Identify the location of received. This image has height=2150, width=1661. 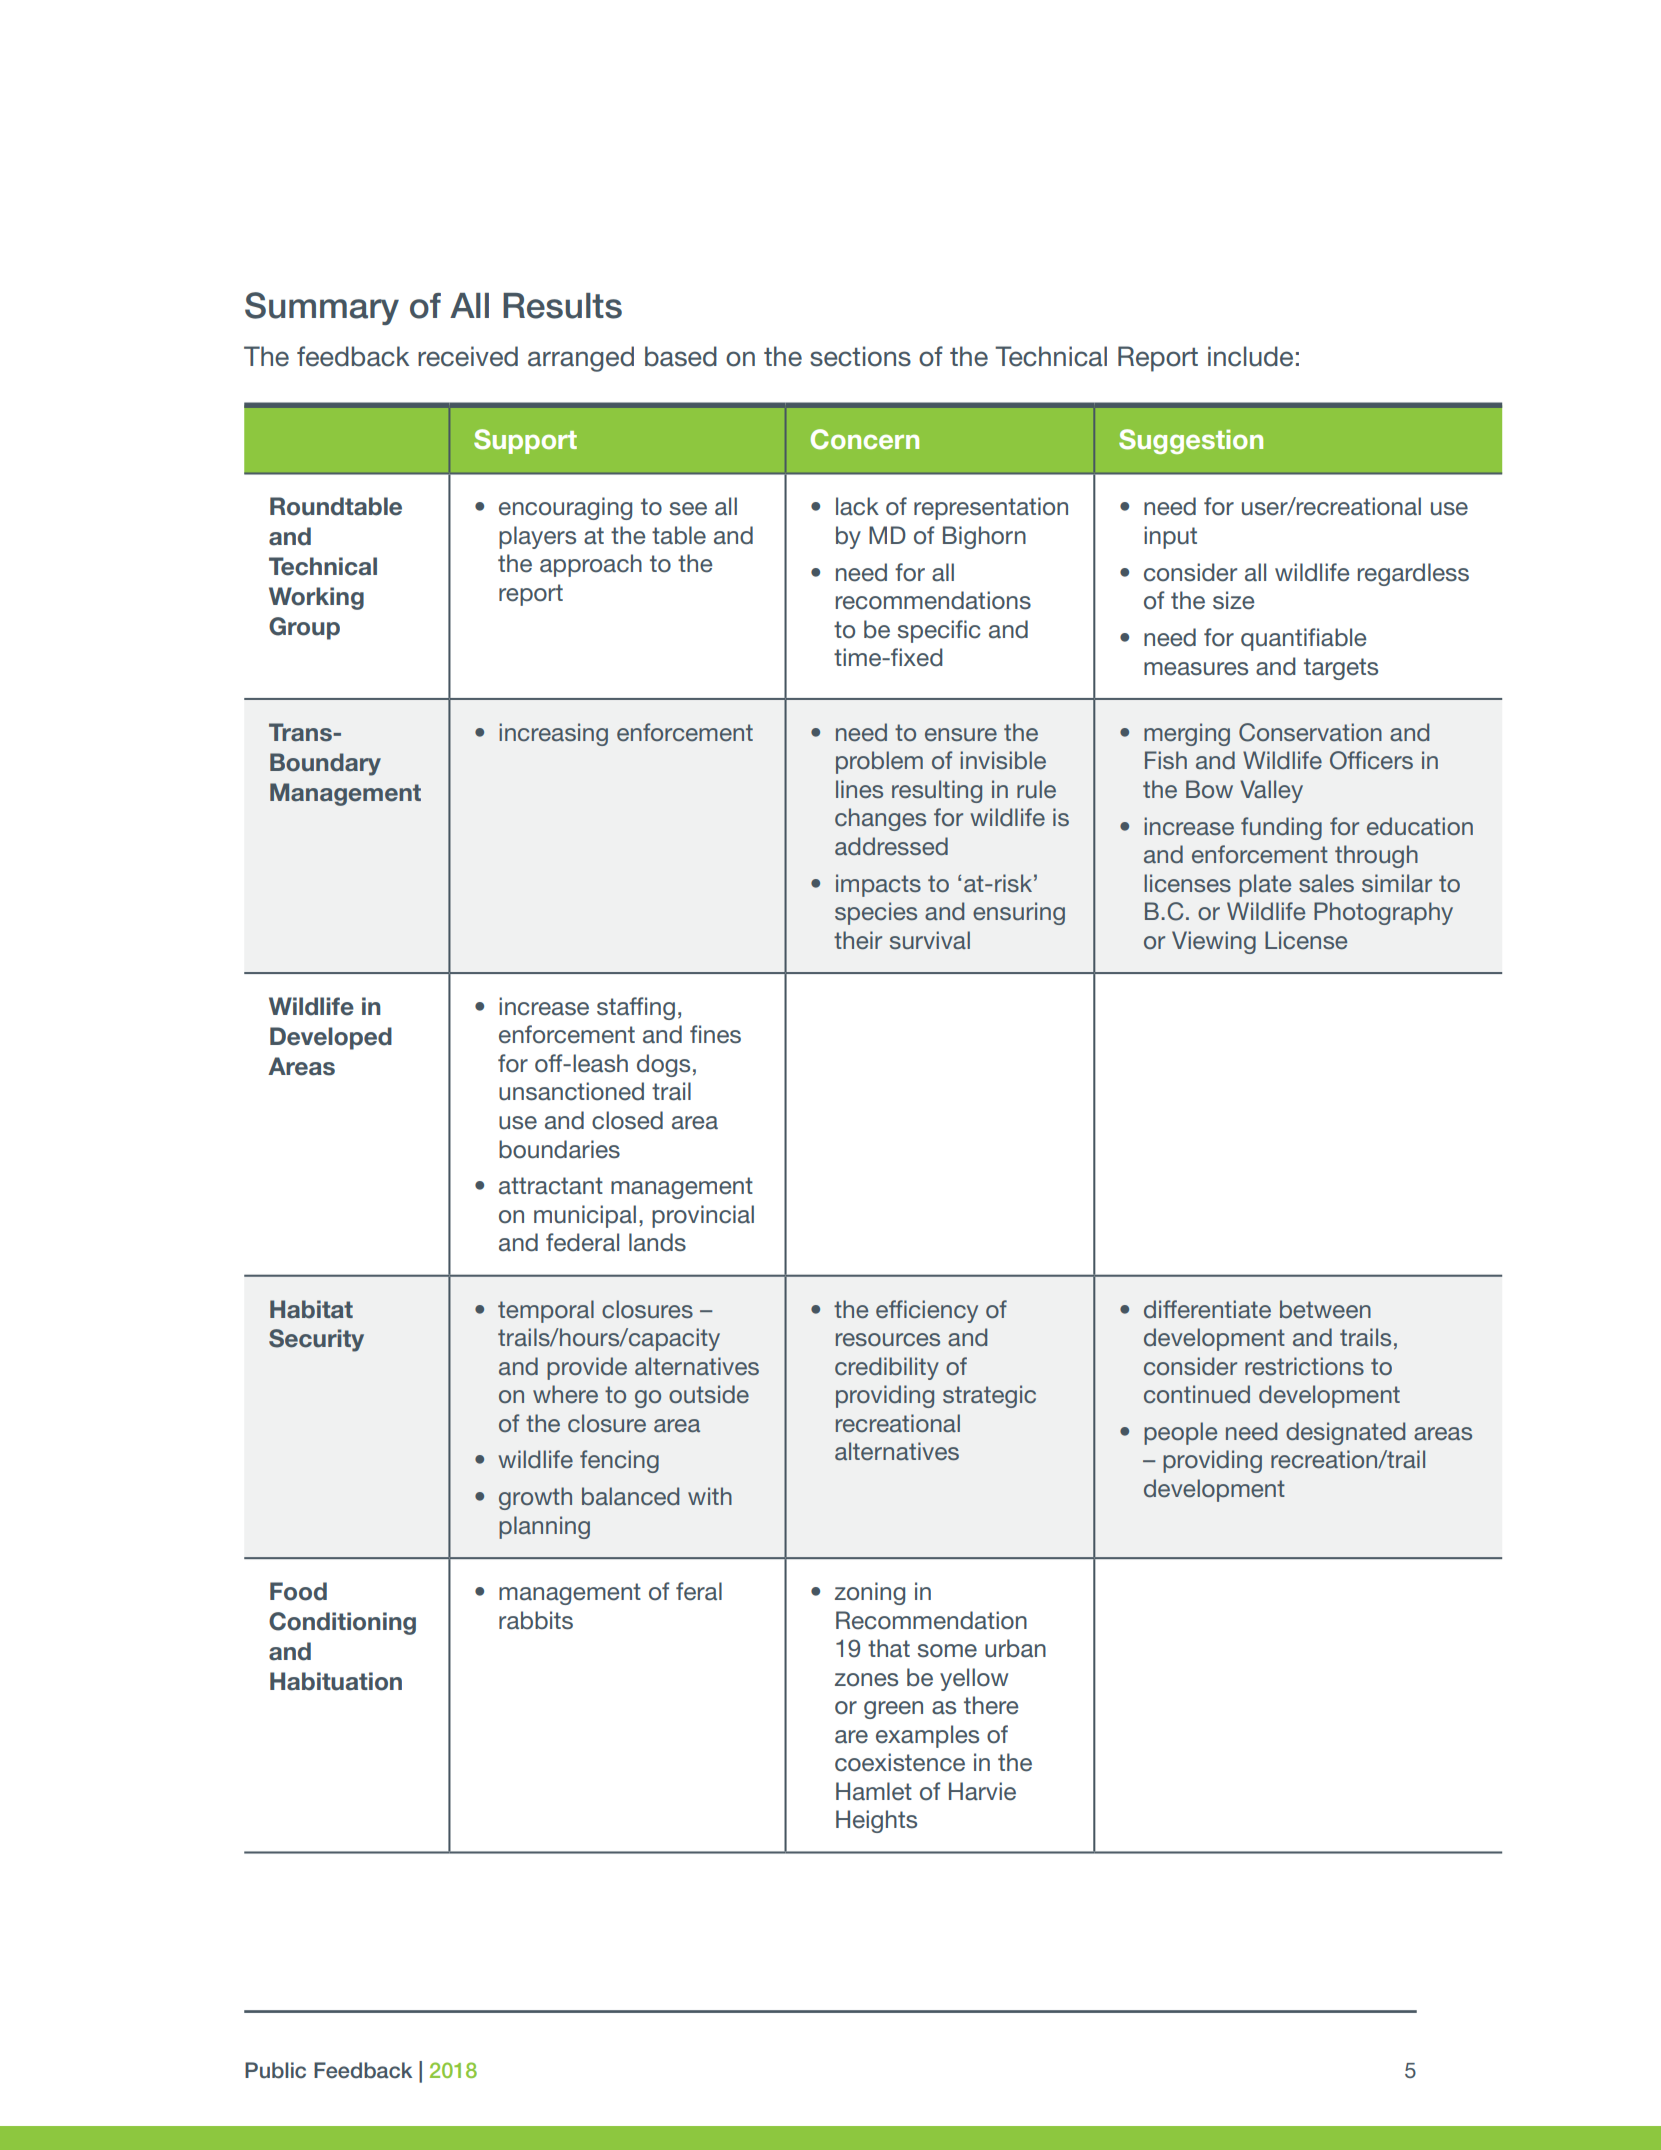
(468, 356).
